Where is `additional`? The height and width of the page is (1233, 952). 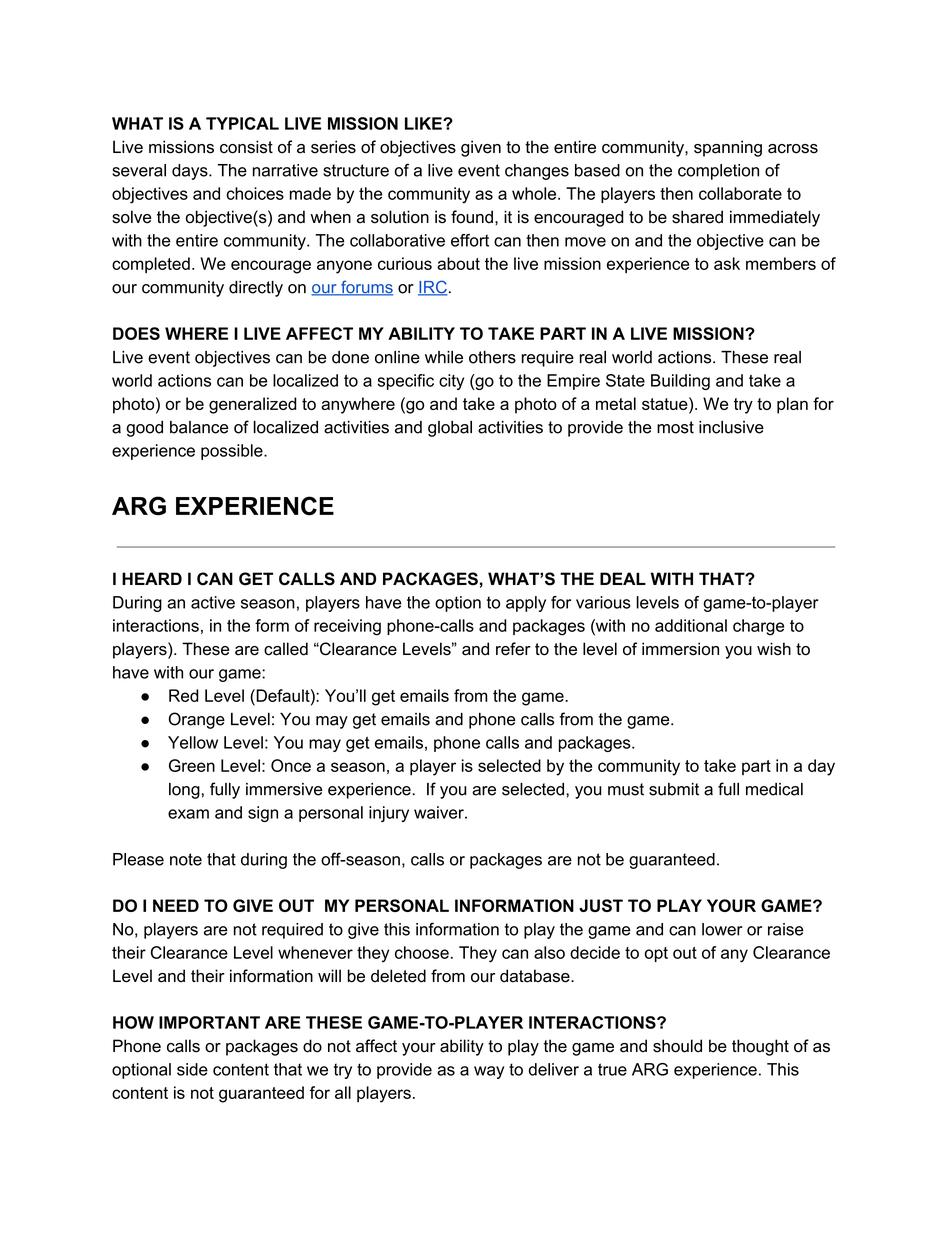
additional is located at coordinates (691, 625).
